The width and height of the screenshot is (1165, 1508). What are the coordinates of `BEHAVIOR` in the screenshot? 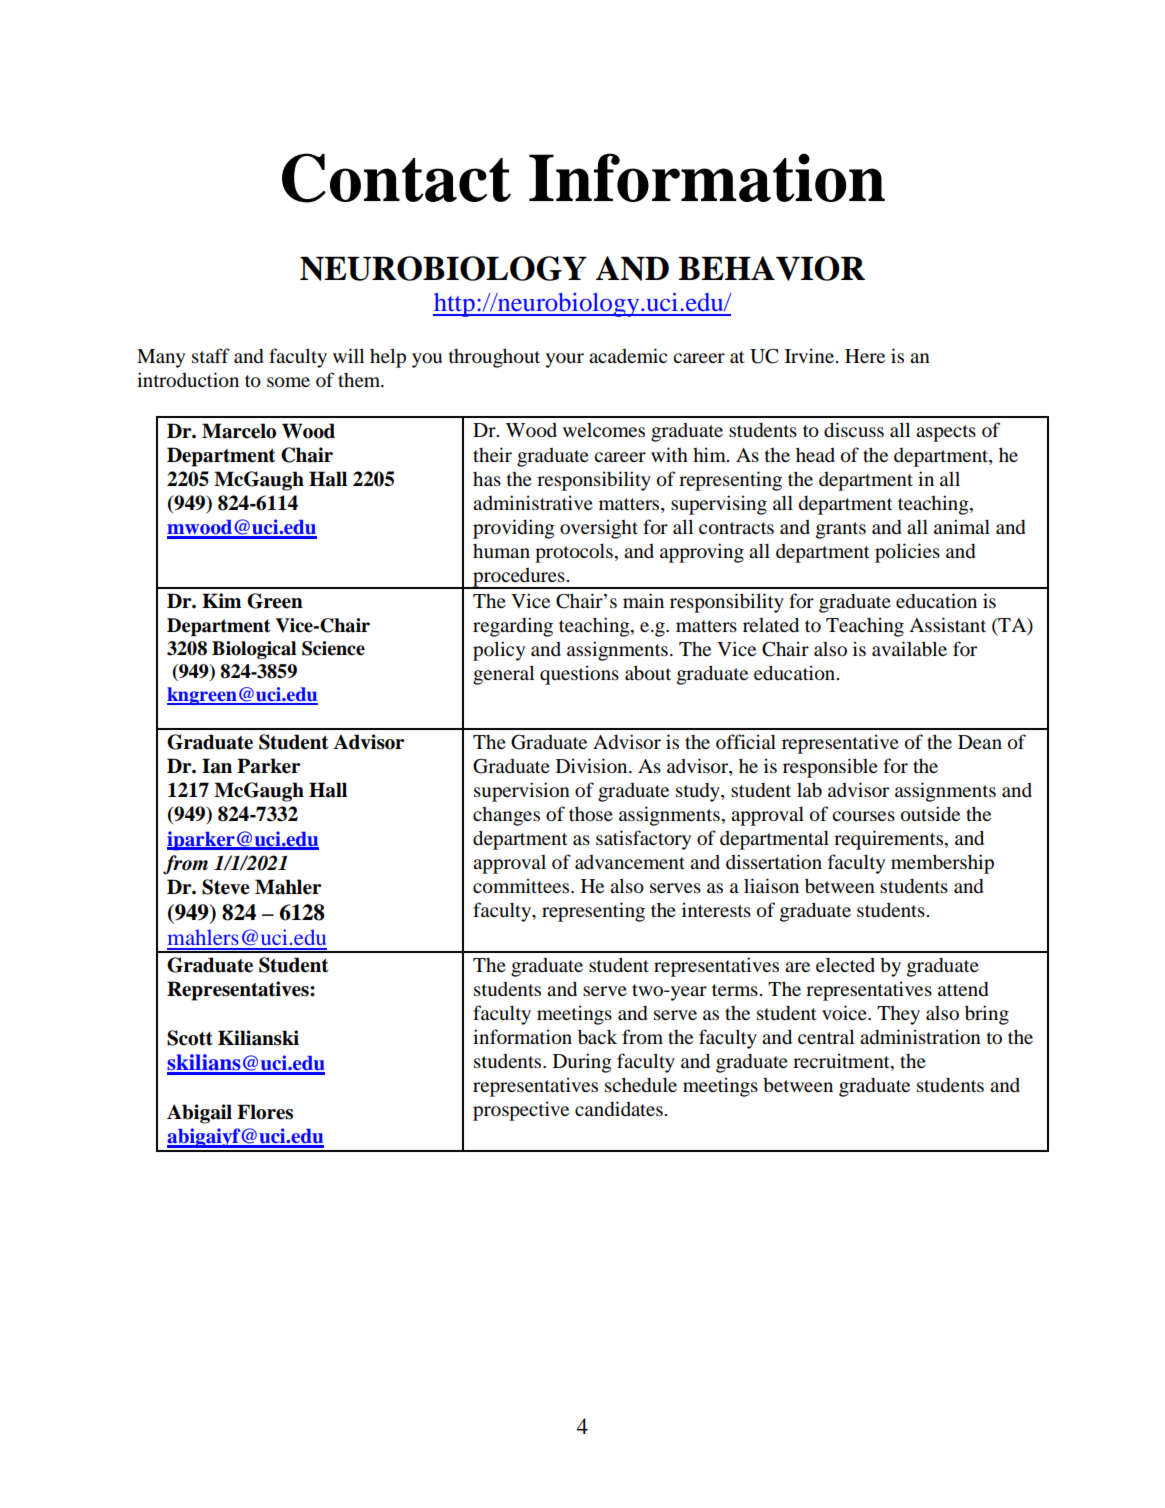 It's located at (771, 268).
